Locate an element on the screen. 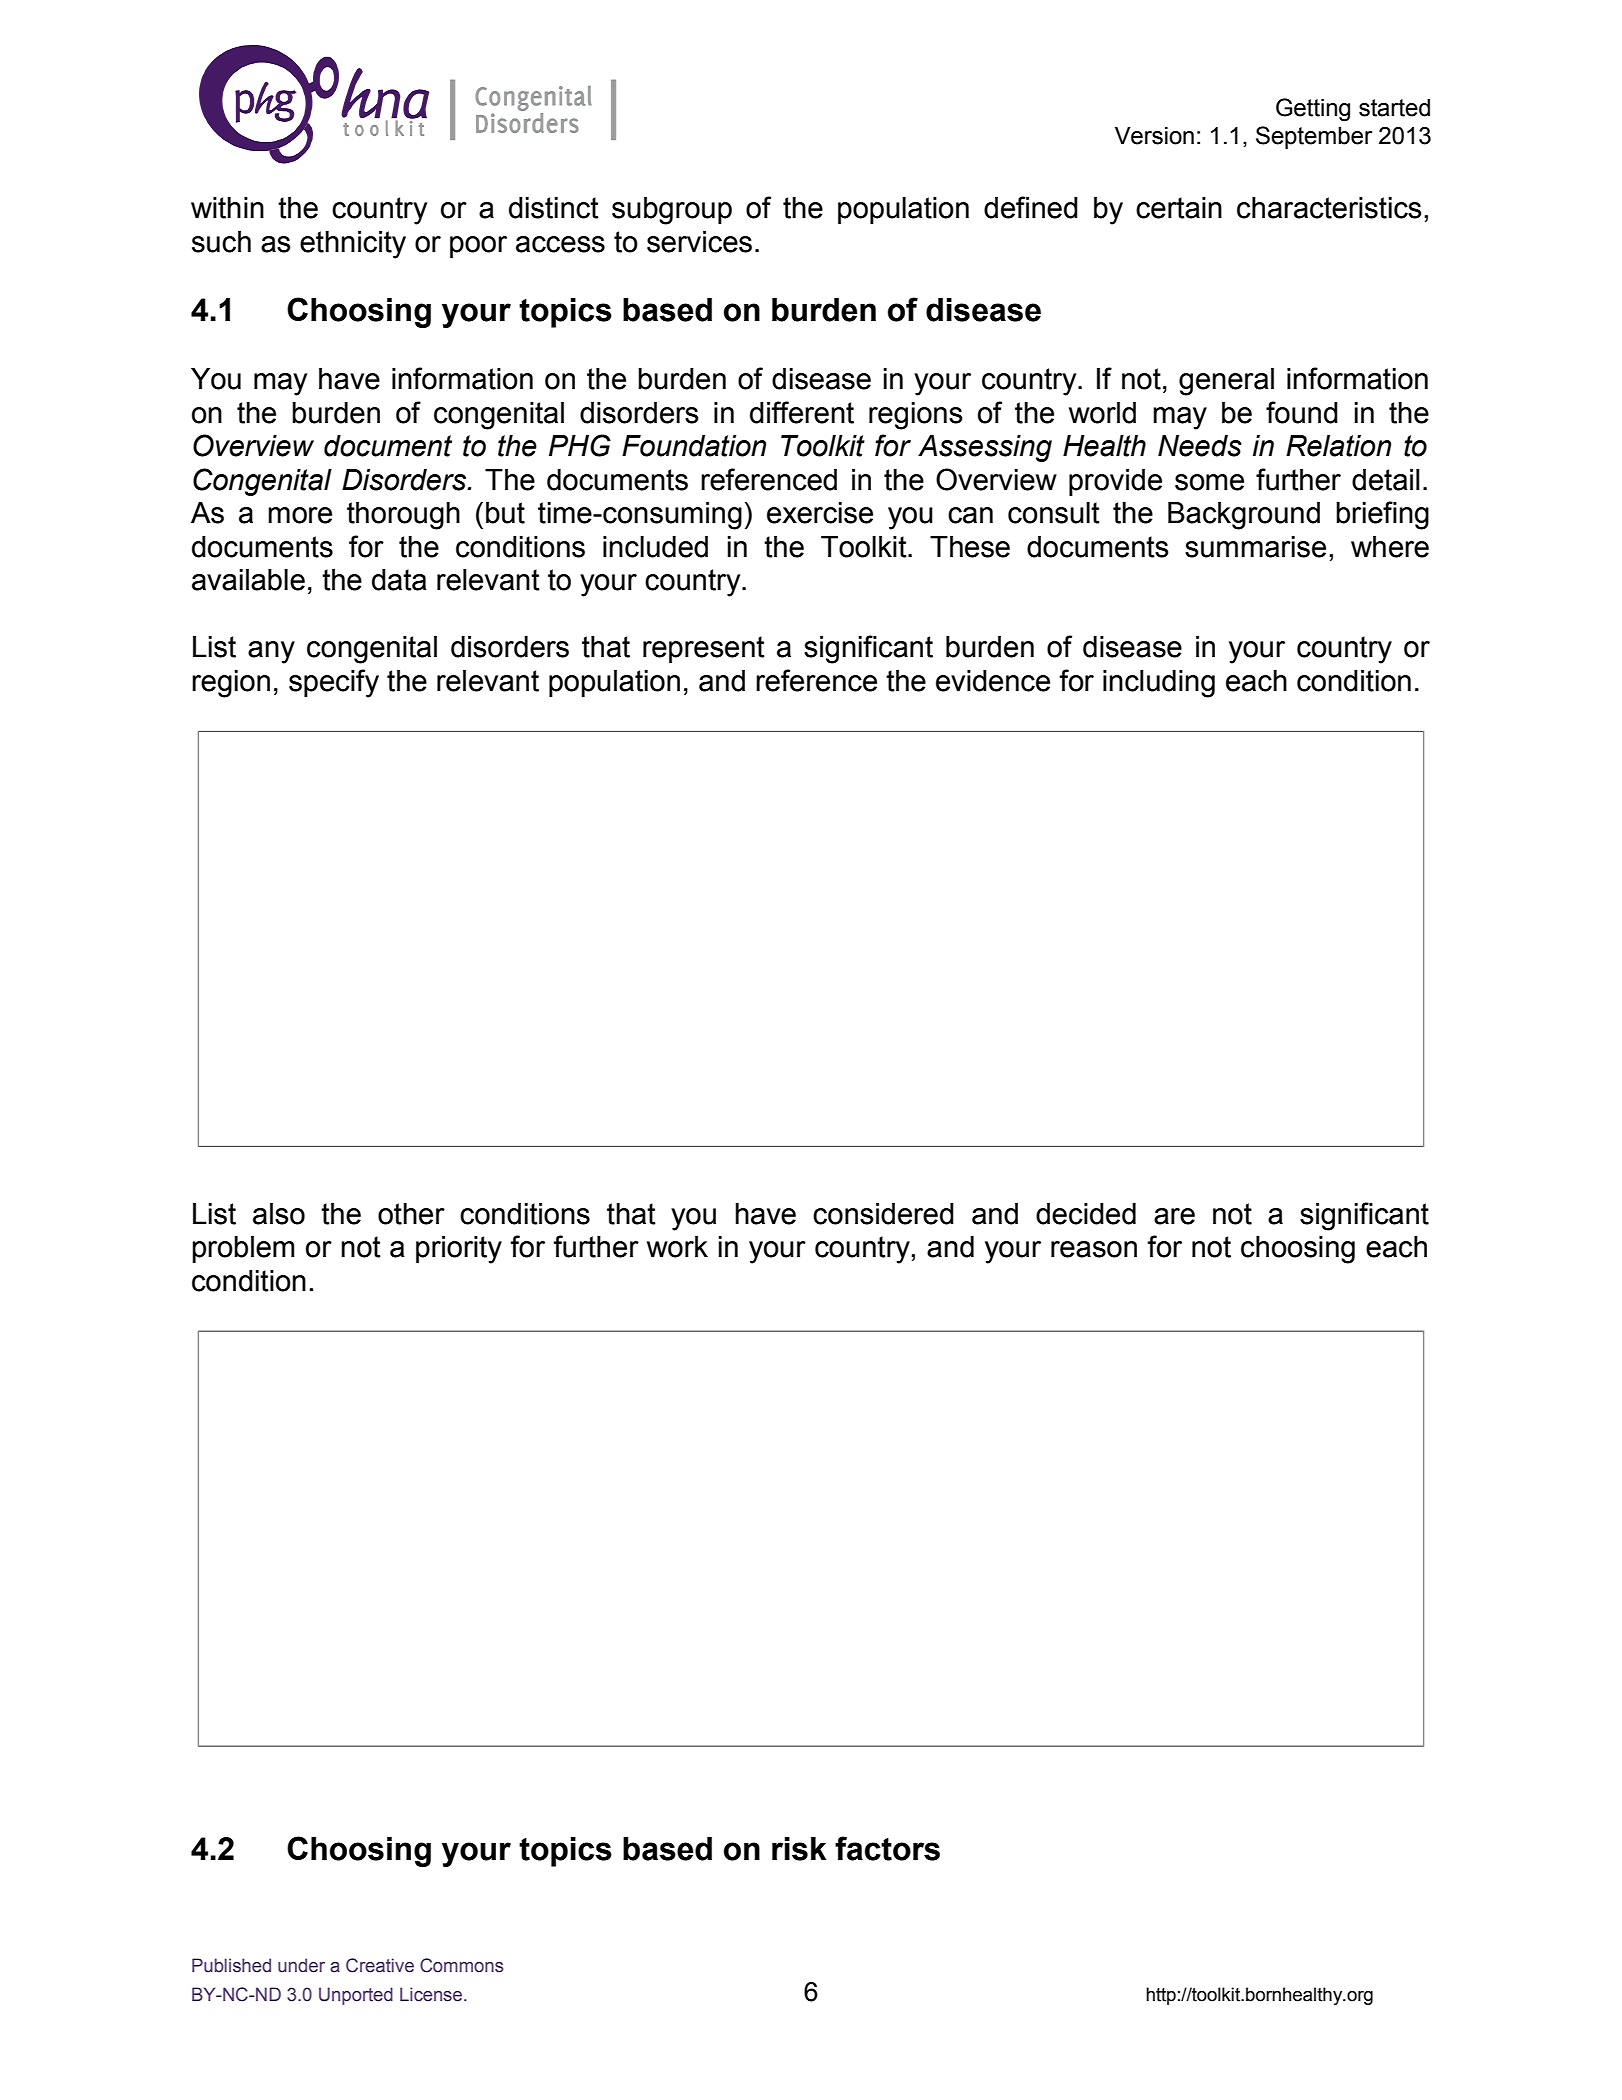  services is located at coordinates (699, 242).
